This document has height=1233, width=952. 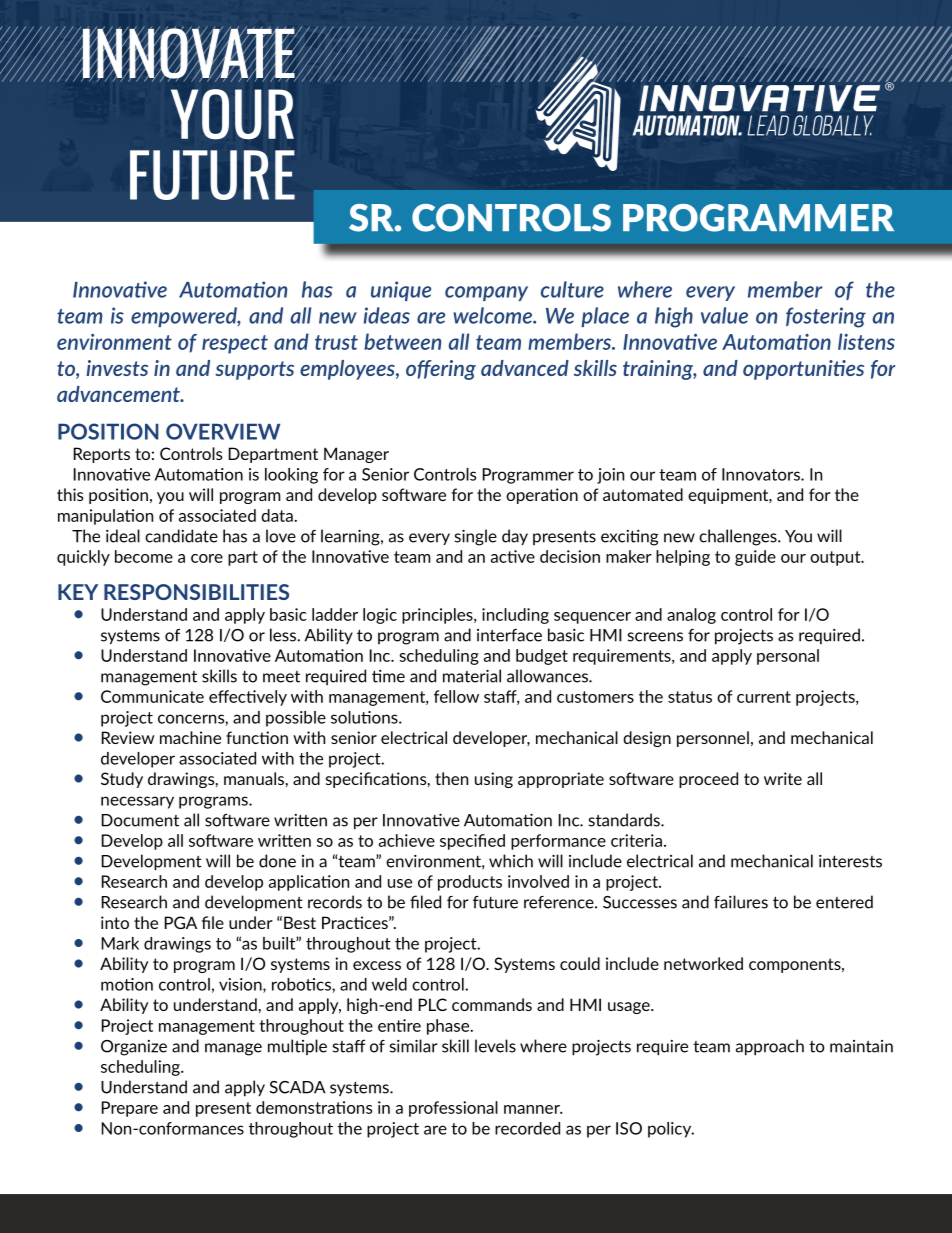 I want to click on INNOVATE, so click(x=188, y=53).
